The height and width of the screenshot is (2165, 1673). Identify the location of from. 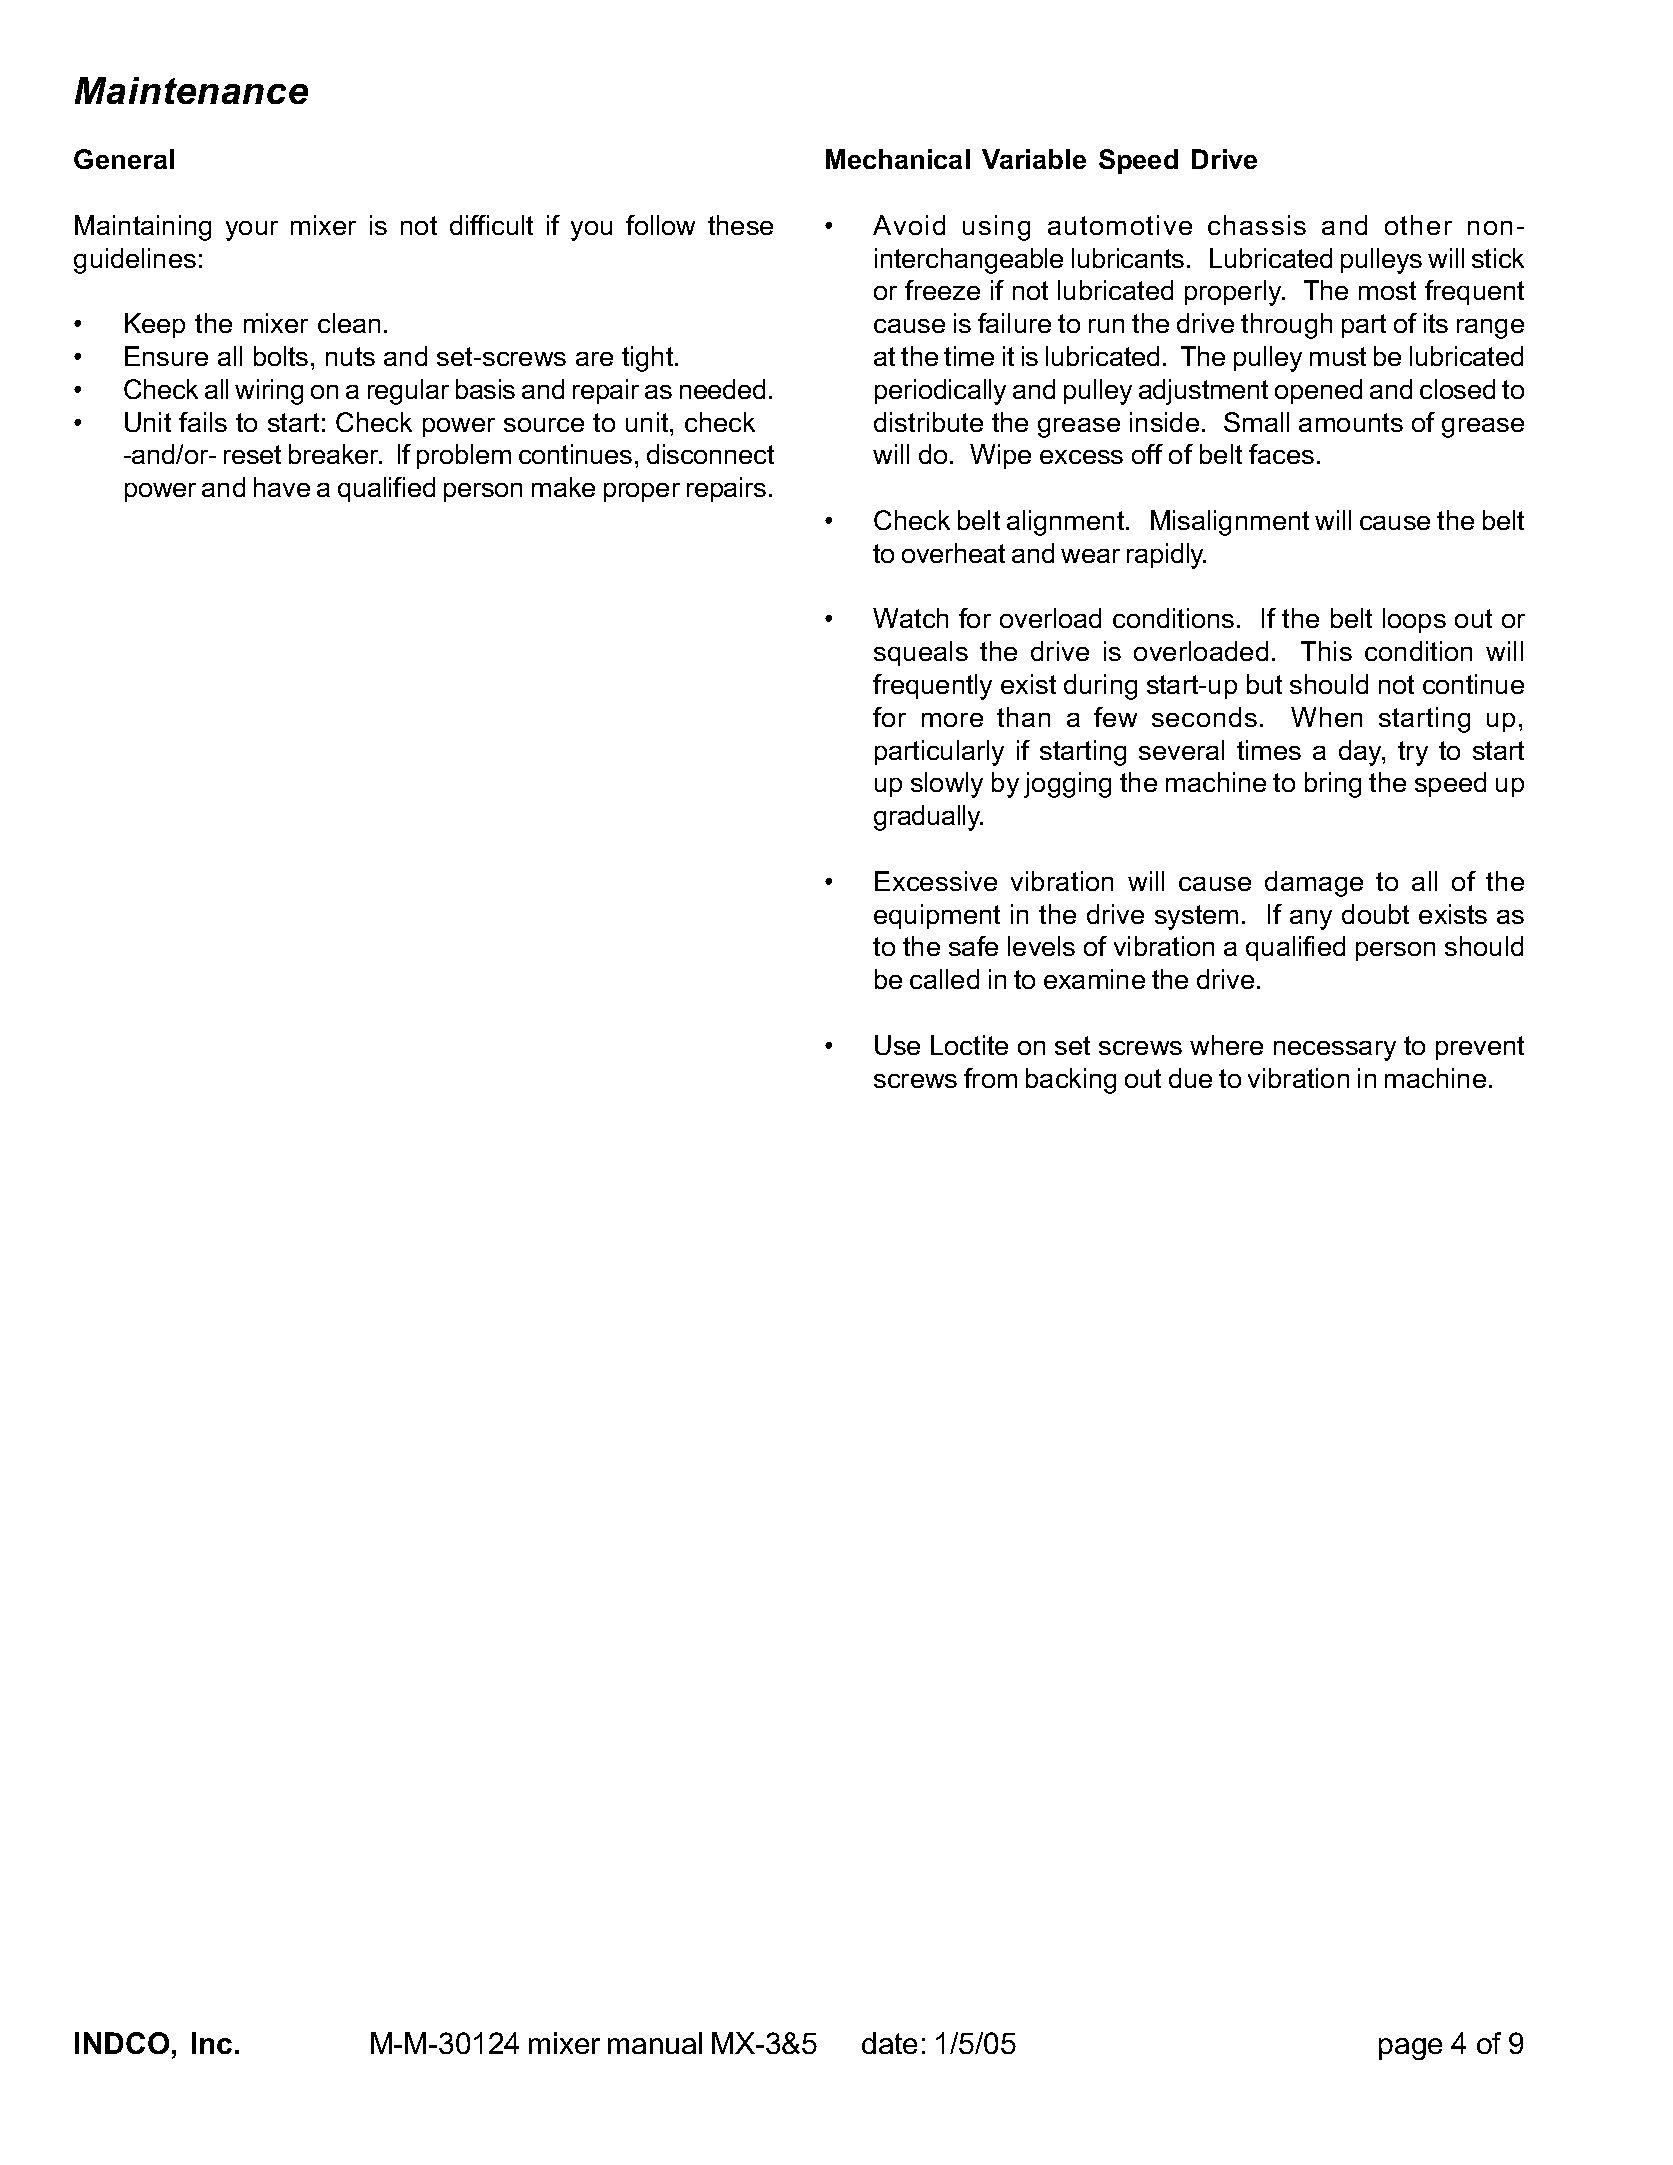
(990, 1078).
